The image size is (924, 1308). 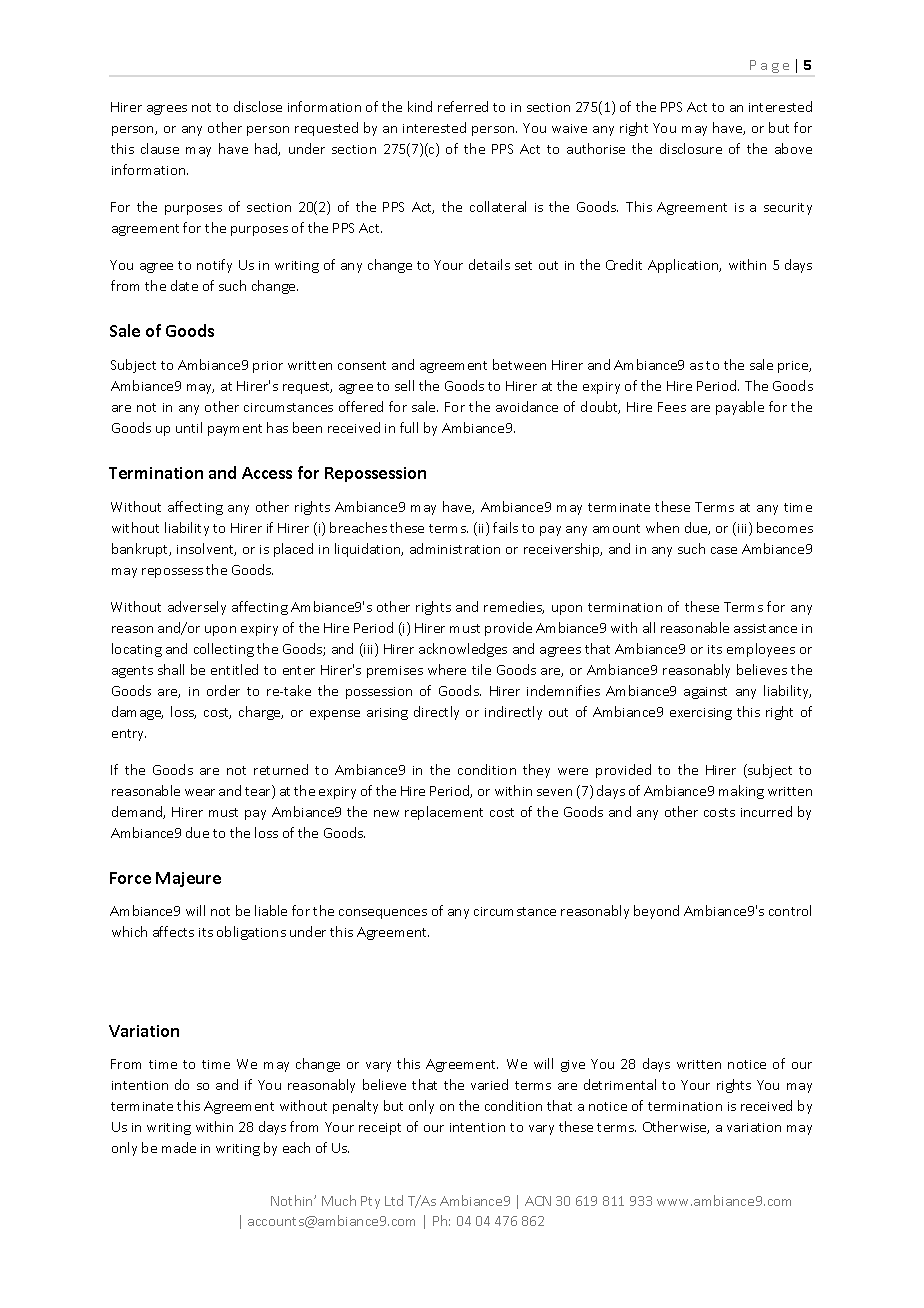 I want to click on acknowledges, so click(x=463, y=650).
